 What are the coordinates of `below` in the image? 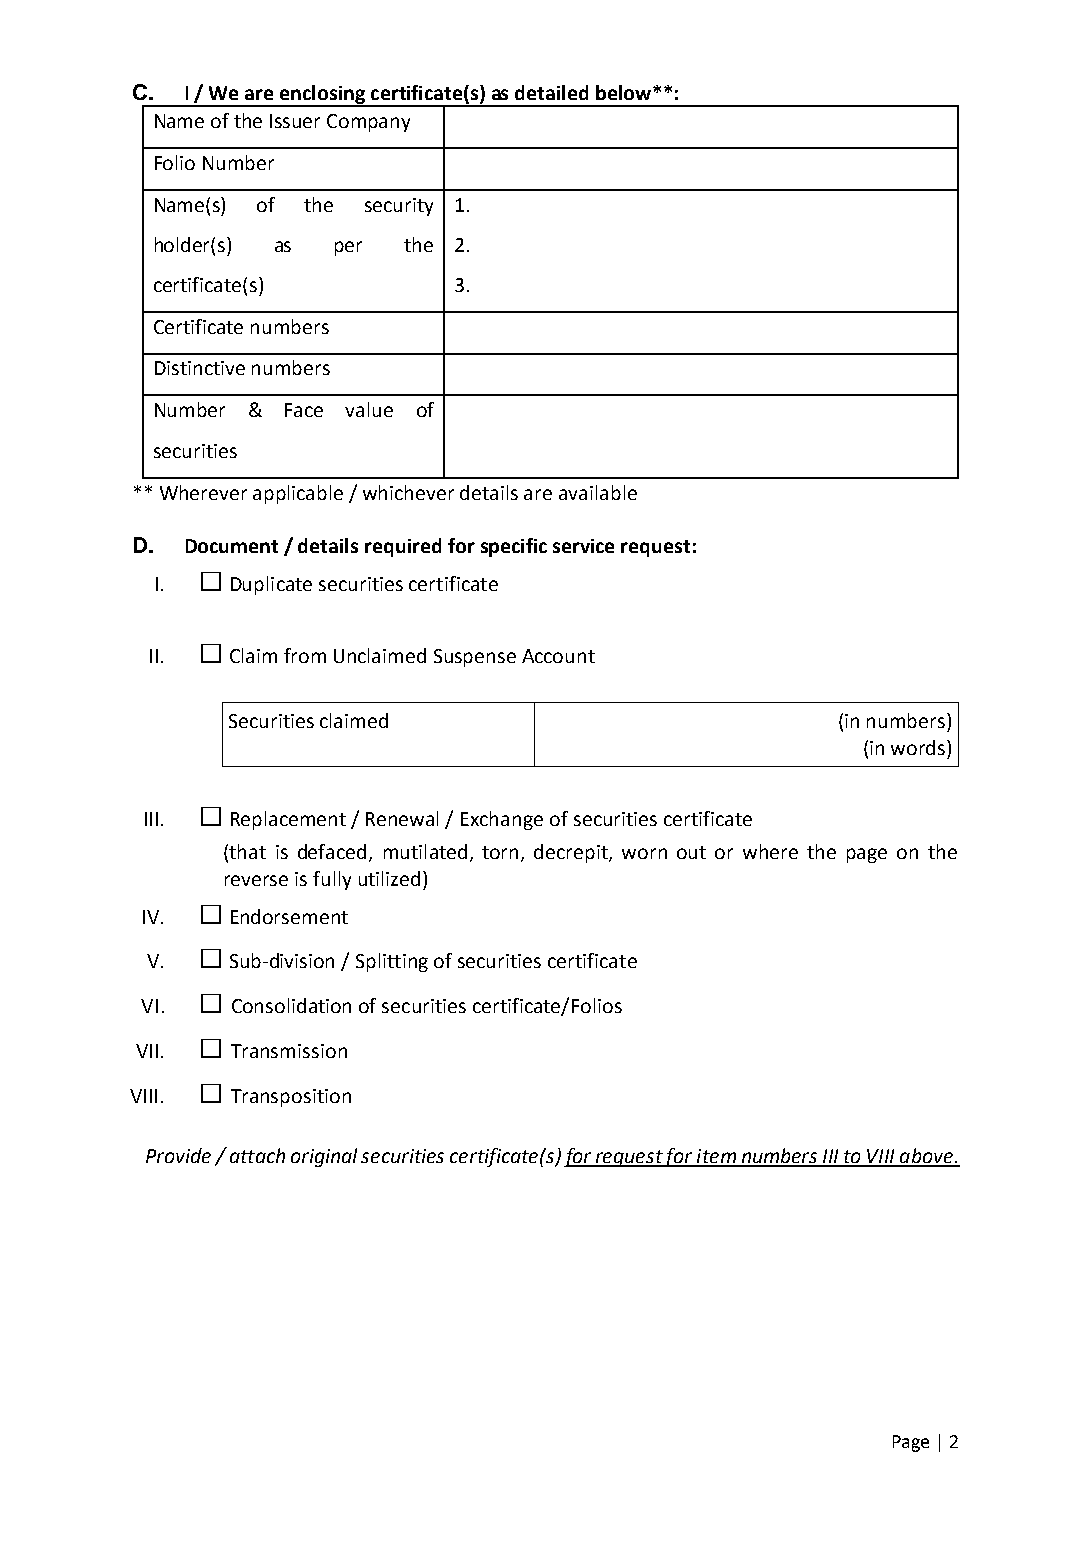 It's located at (623, 92).
